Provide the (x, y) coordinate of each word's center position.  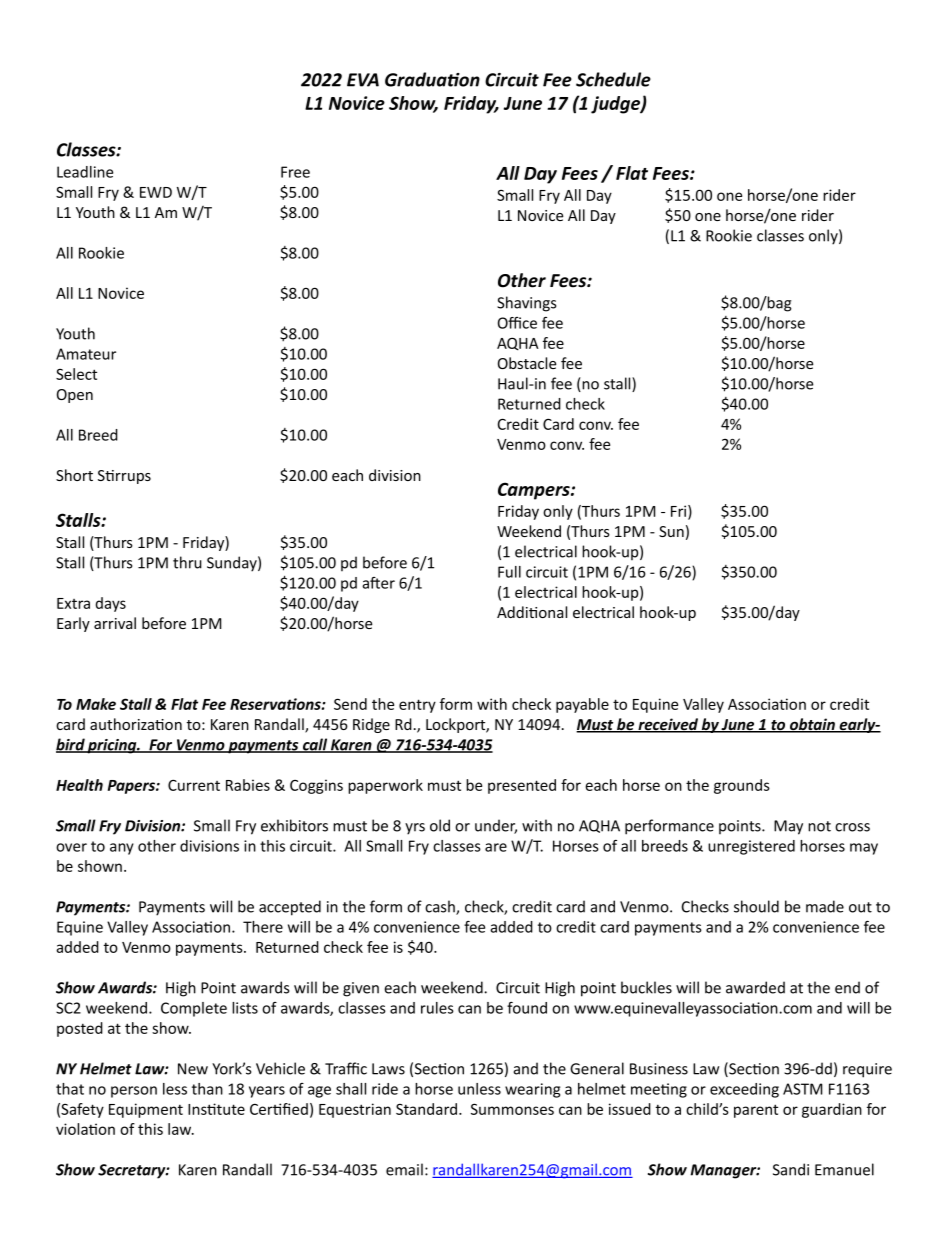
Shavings (526, 304)
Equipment (146, 1110)
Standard (428, 1109)
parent (756, 1111)
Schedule (613, 79)
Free (295, 172)
